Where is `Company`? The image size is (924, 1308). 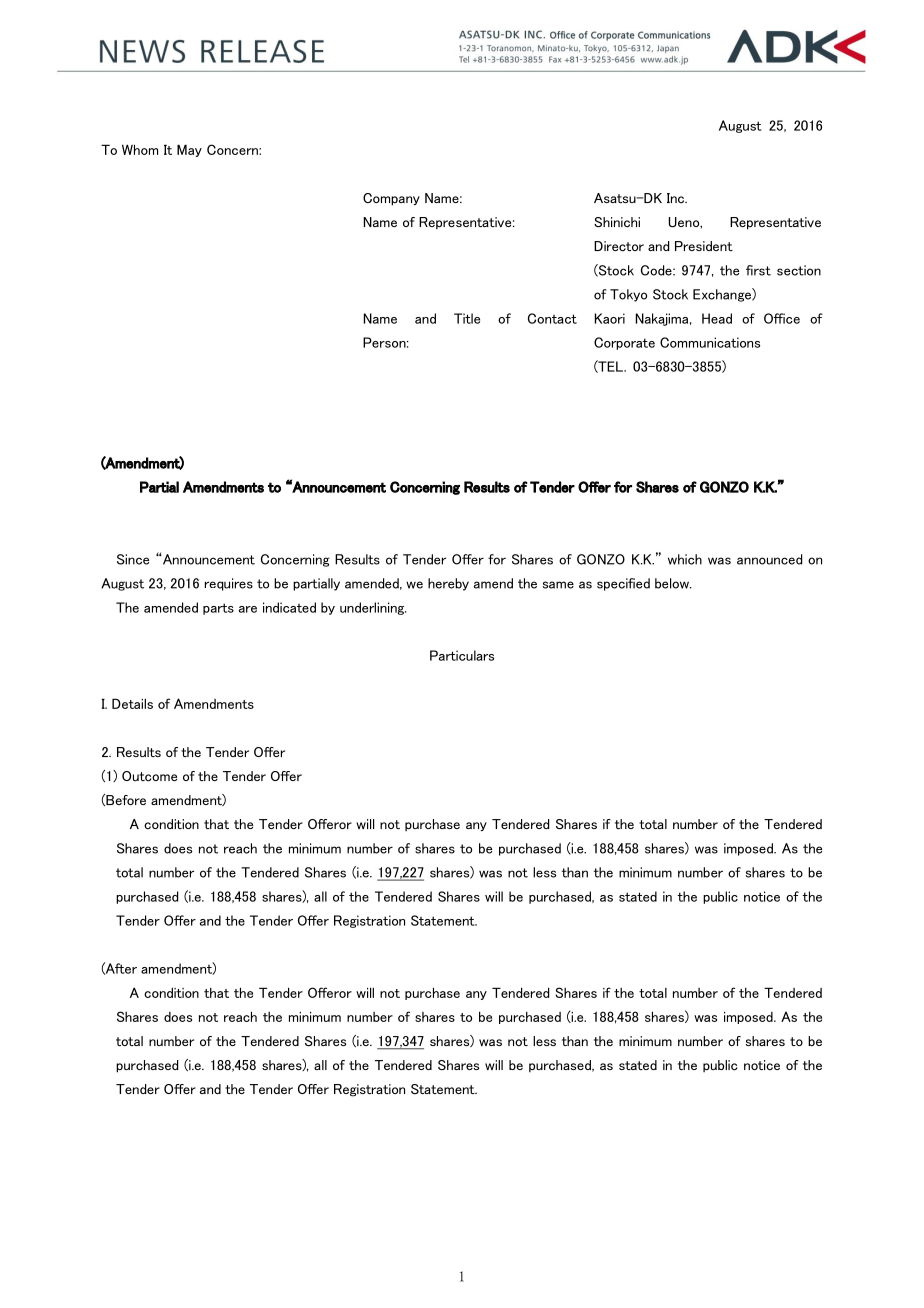
Company is located at coordinates (391, 199).
